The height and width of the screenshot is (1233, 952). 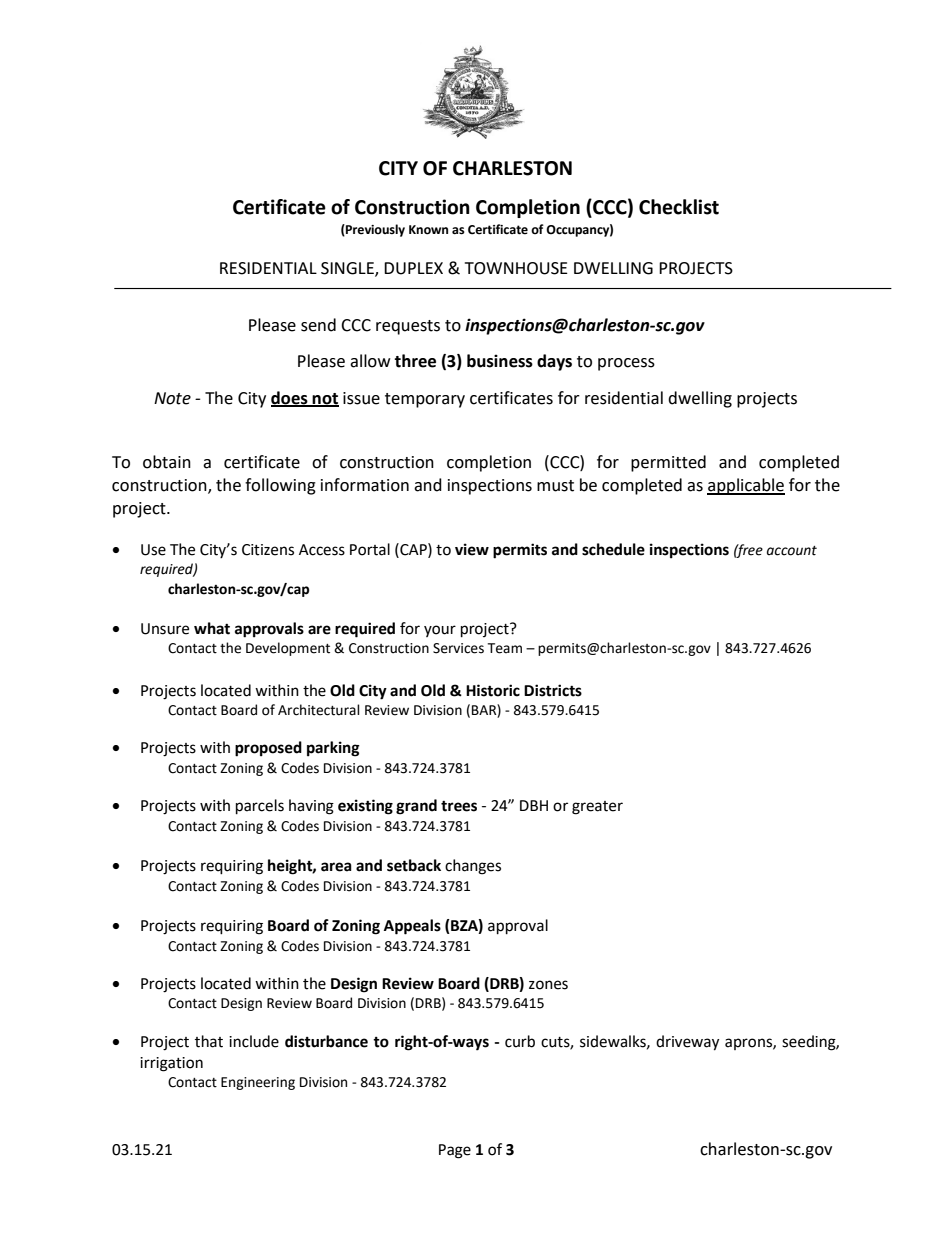 What do you see at coordinates (288, 649) in the screenshot?
I see `Development` at bounding box center [288, 649].
